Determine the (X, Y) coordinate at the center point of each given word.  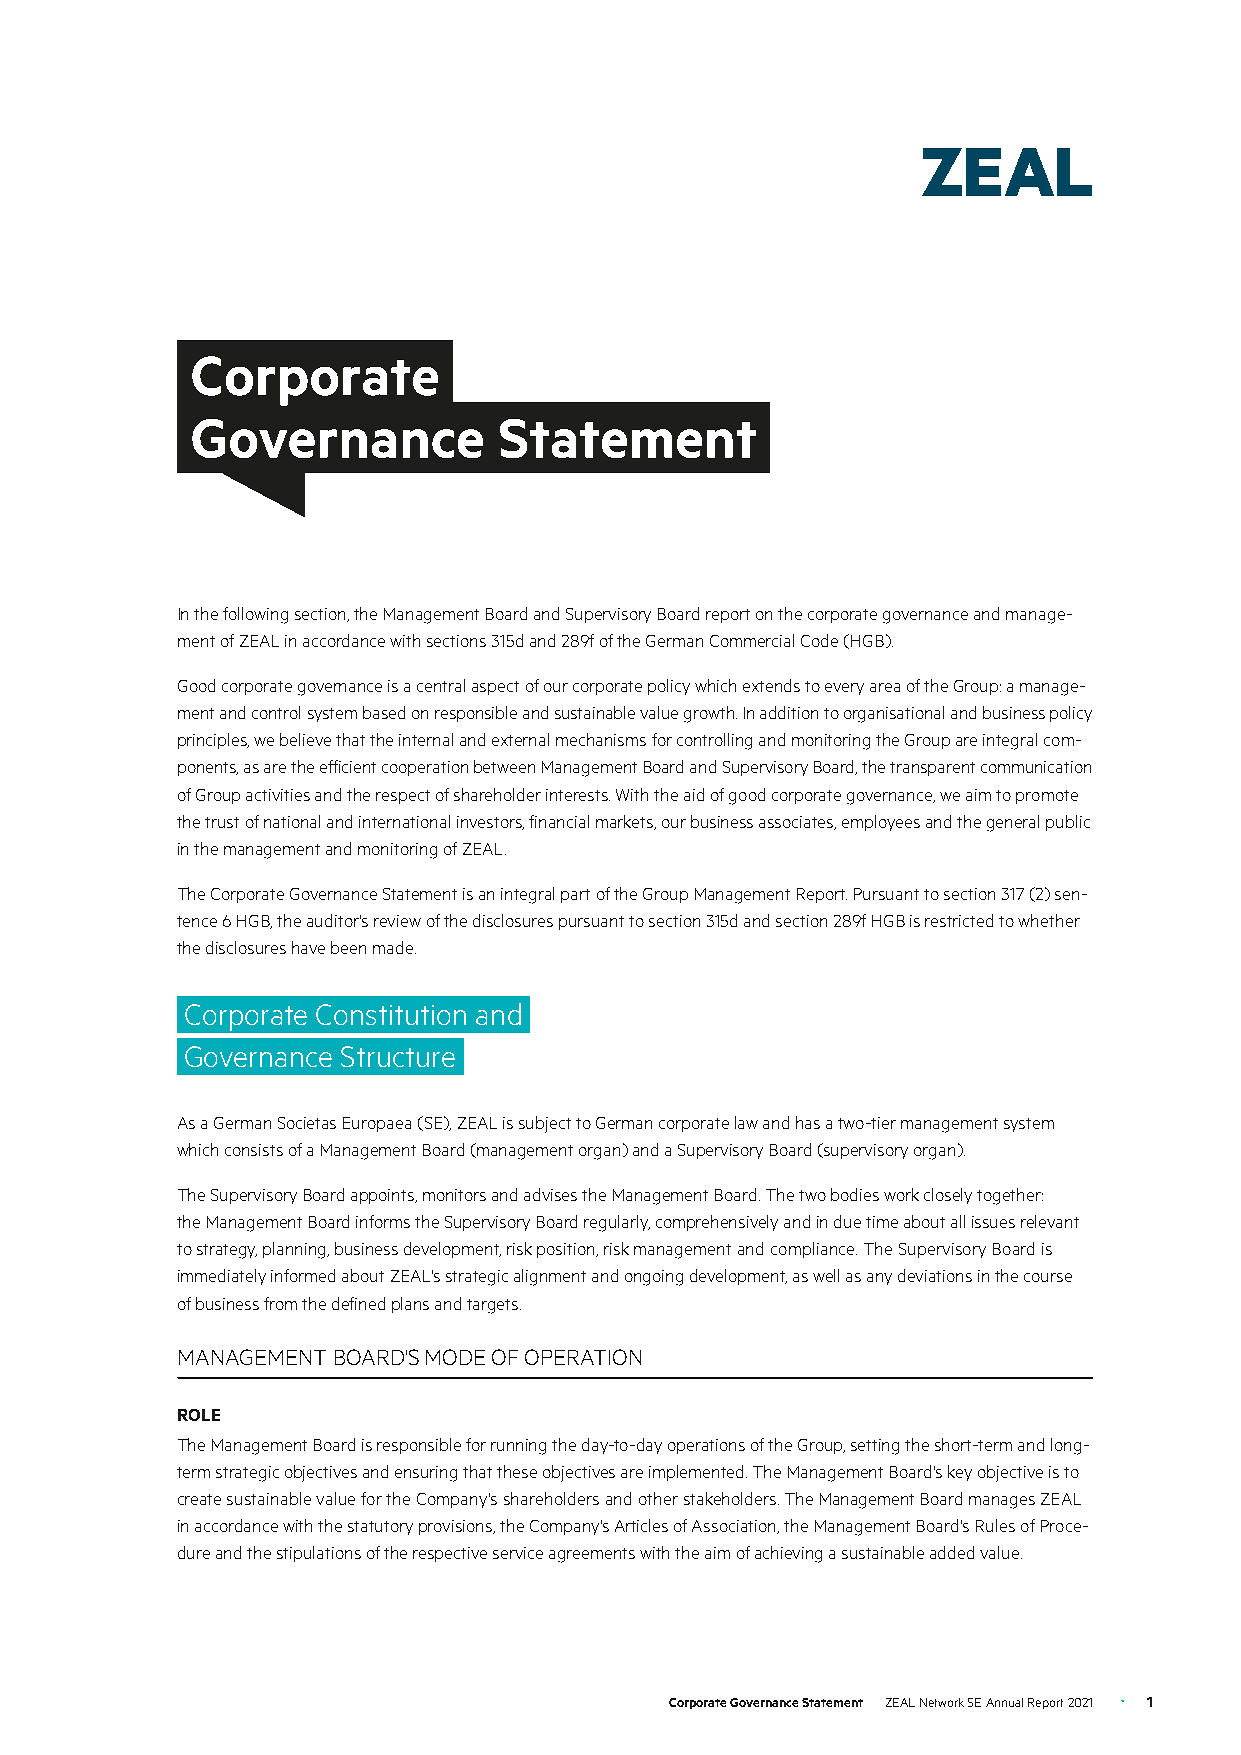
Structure (398, 1056)
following (255, 615)
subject (545, 1124)
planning (296, 1250)
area (885, 687)
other (658, 1498)
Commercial (752, 640)
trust (222, 822)
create (199, 1499)
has (808, 1122)
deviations (935, 1275)
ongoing (654, 1278)
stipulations (319, 1554)
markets (626, 822)
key (960, 1473)
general (1013, 823)
